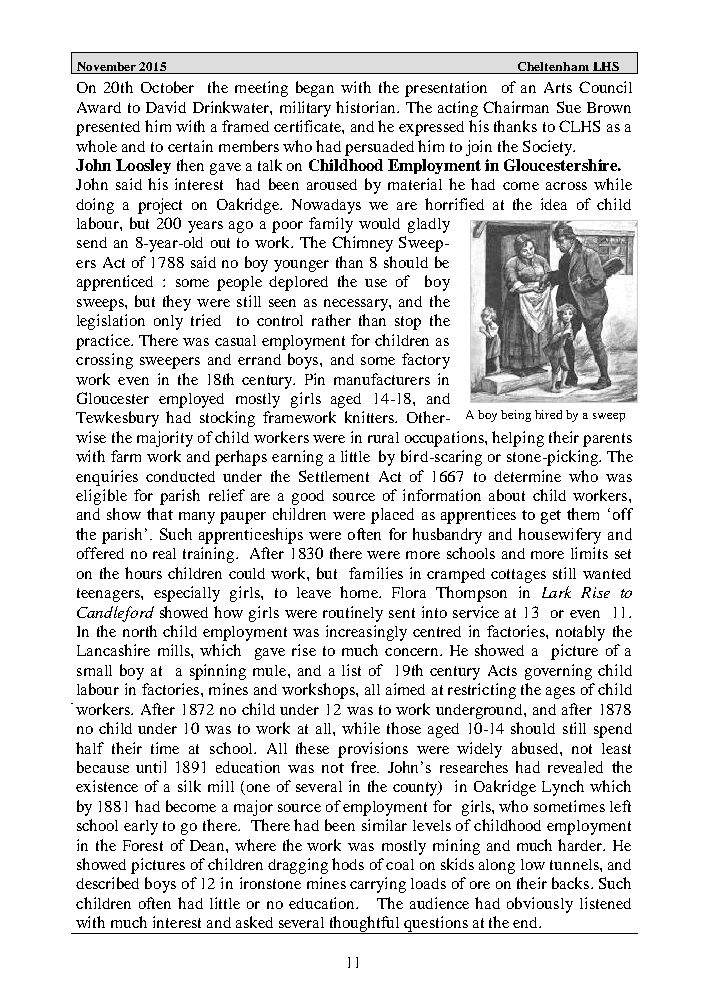 The image size is (709, 1005). What do you see at coordinates (107, 883) in the image?
I see `described` at bounding box center [107, 883].
